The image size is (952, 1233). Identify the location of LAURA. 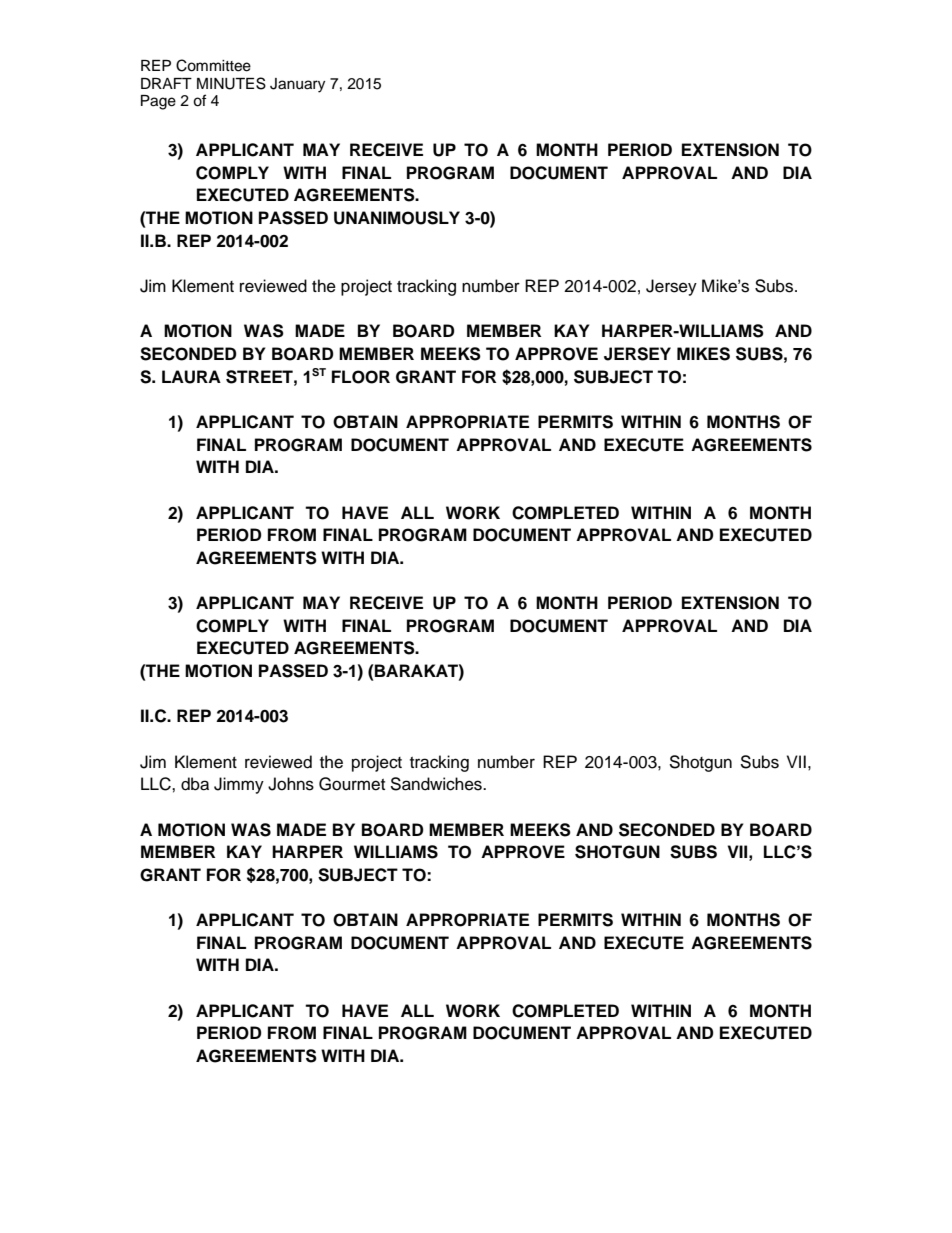
(191, 377).
